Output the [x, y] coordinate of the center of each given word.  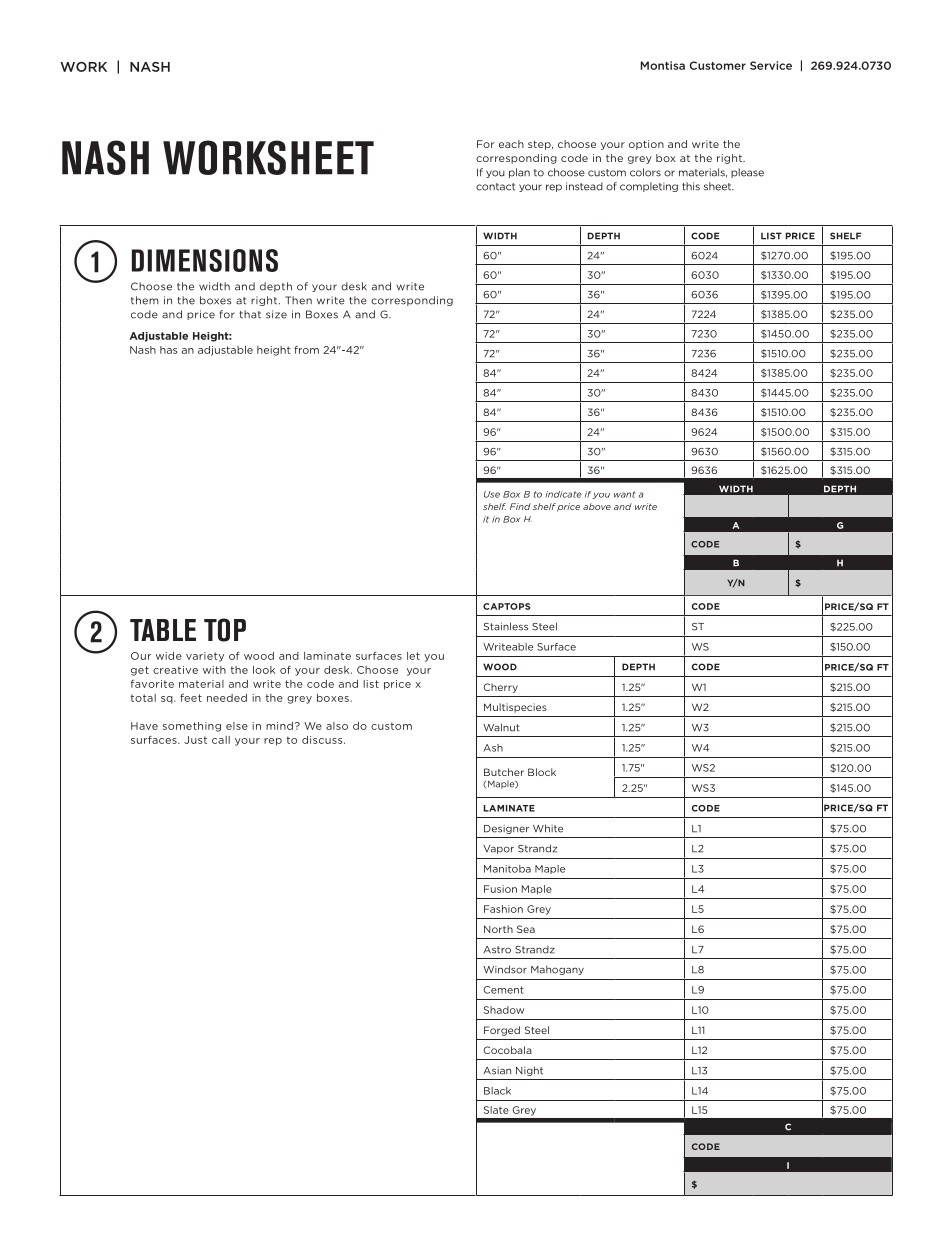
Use [492, 494]
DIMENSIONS [205, 260]
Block [542, 772]
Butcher [504, 772]
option [646, 145]
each [511, 144]
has [168, 350]
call [221, 740]
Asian [497, 1071]
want [624, 494]
